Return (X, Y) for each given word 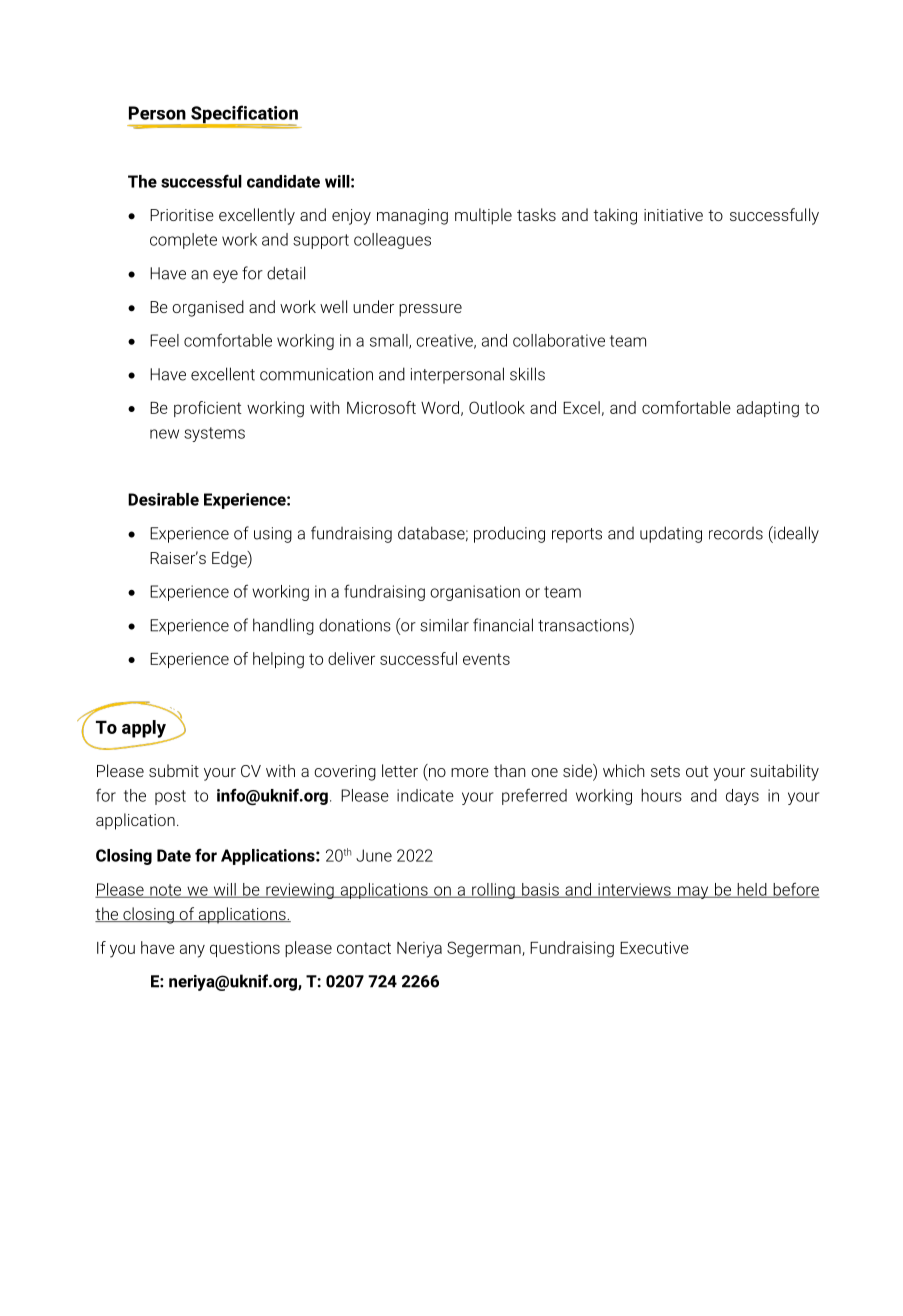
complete (183, 241)
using (273, 535)
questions (245, 949)
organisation (475, 593)
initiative (673, 215)
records (736, 533)
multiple (483, 216)
